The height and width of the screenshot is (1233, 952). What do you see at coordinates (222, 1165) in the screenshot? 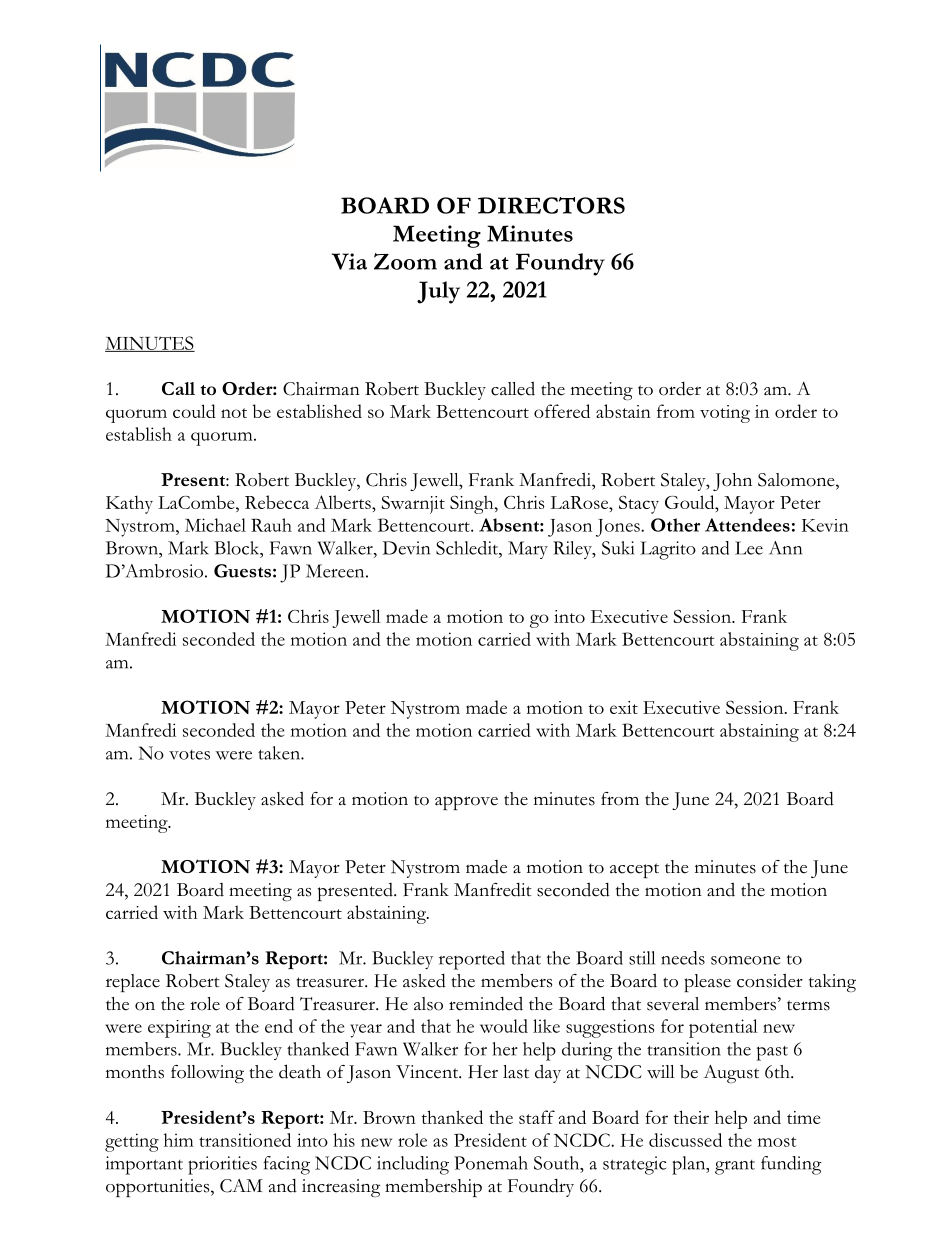
I see `priorities` at bounding box center [222, 1165].
